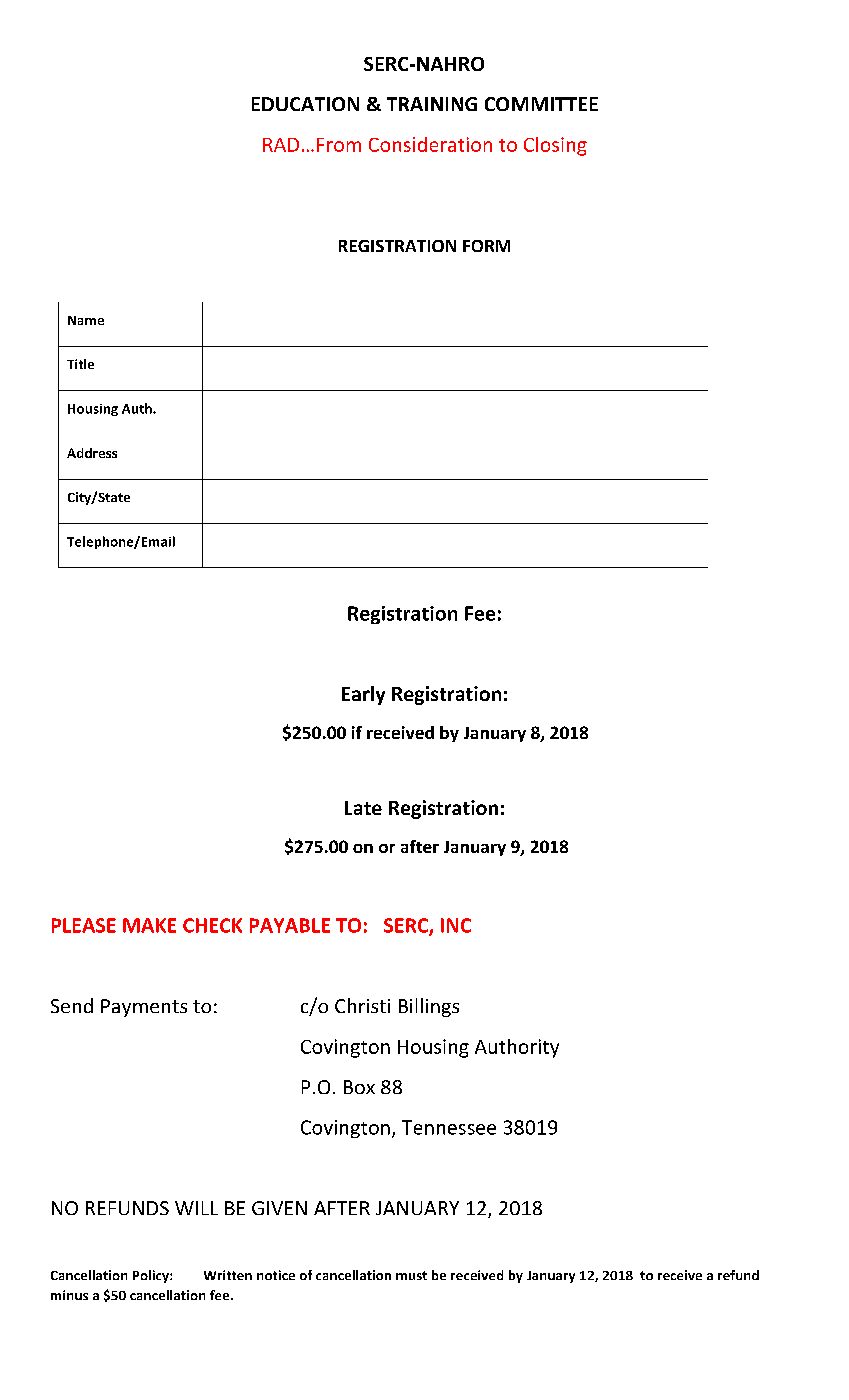  Describe the element at coordinates (290, 925) in the page. I see `PAYABLE` at that location.
